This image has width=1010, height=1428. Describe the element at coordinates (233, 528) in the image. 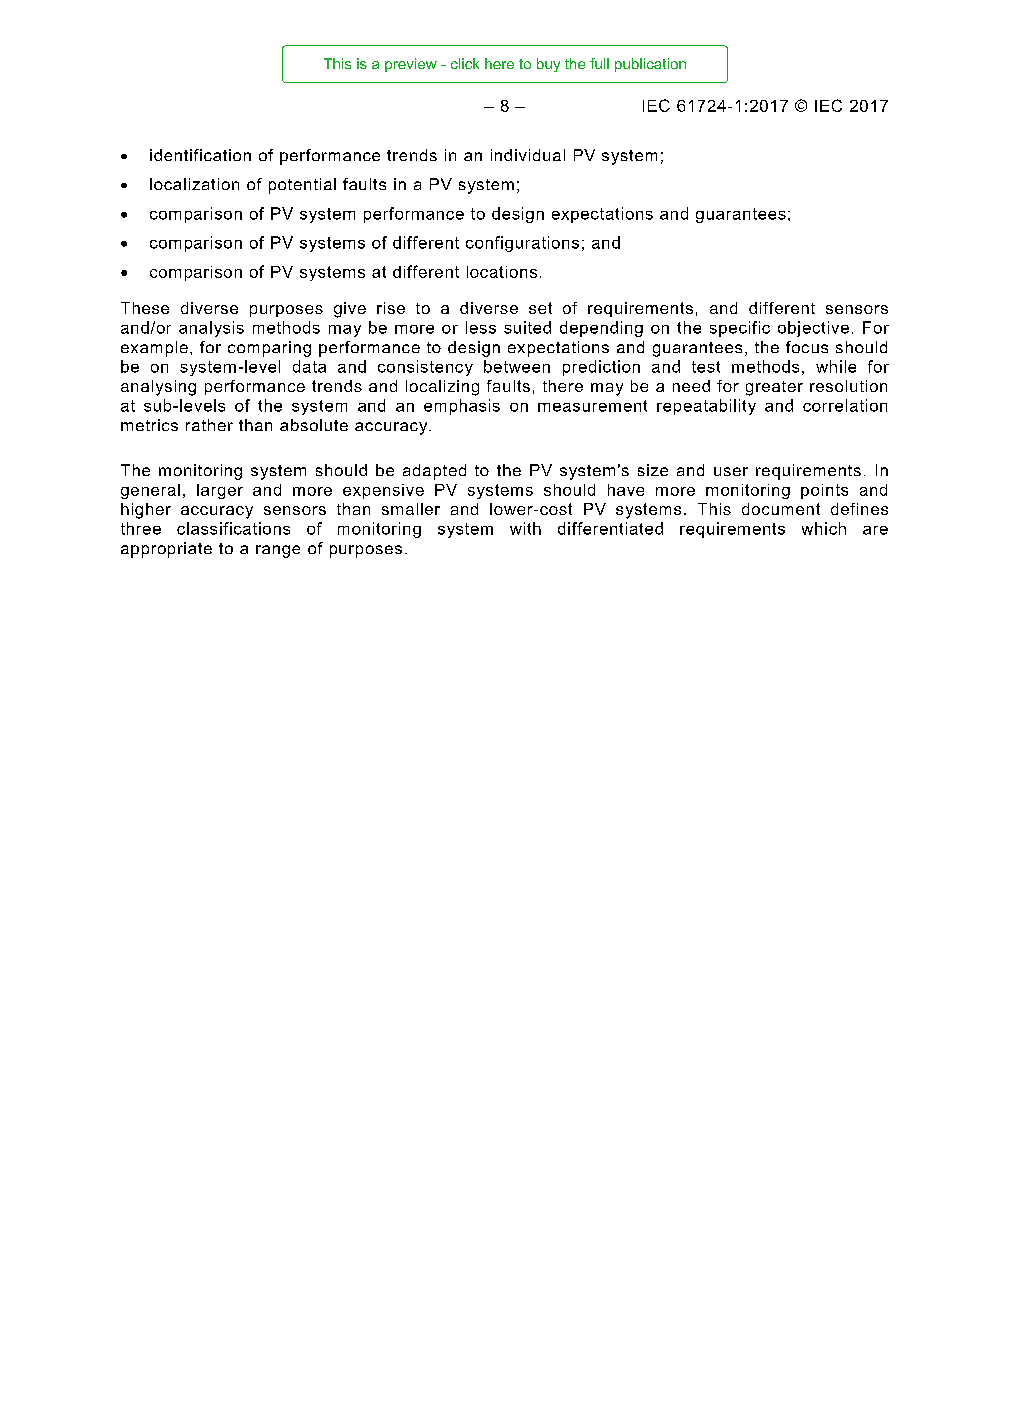

I see `classifications` at that location.
